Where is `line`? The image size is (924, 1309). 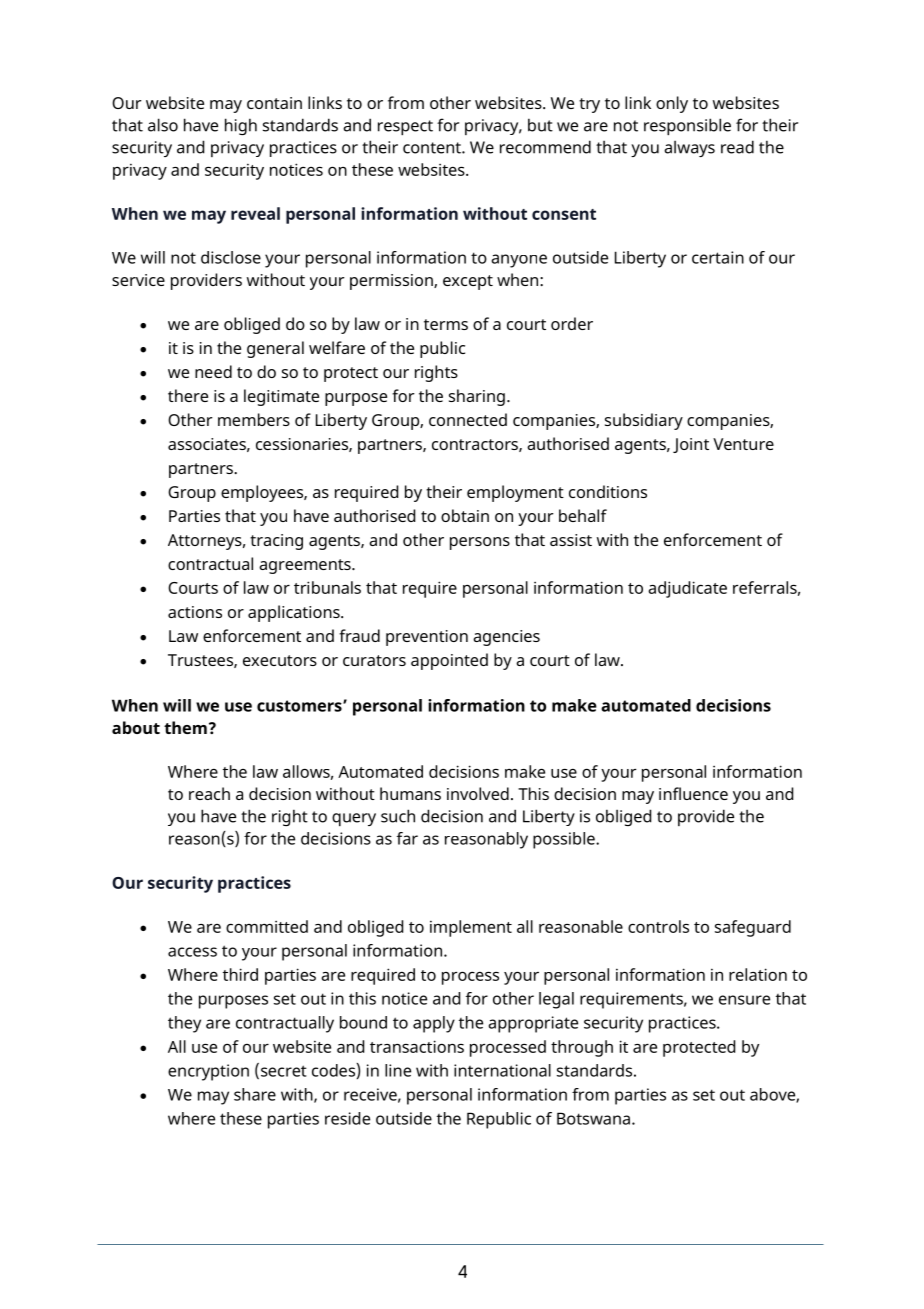
line is located at coordinates (398, 1070).
